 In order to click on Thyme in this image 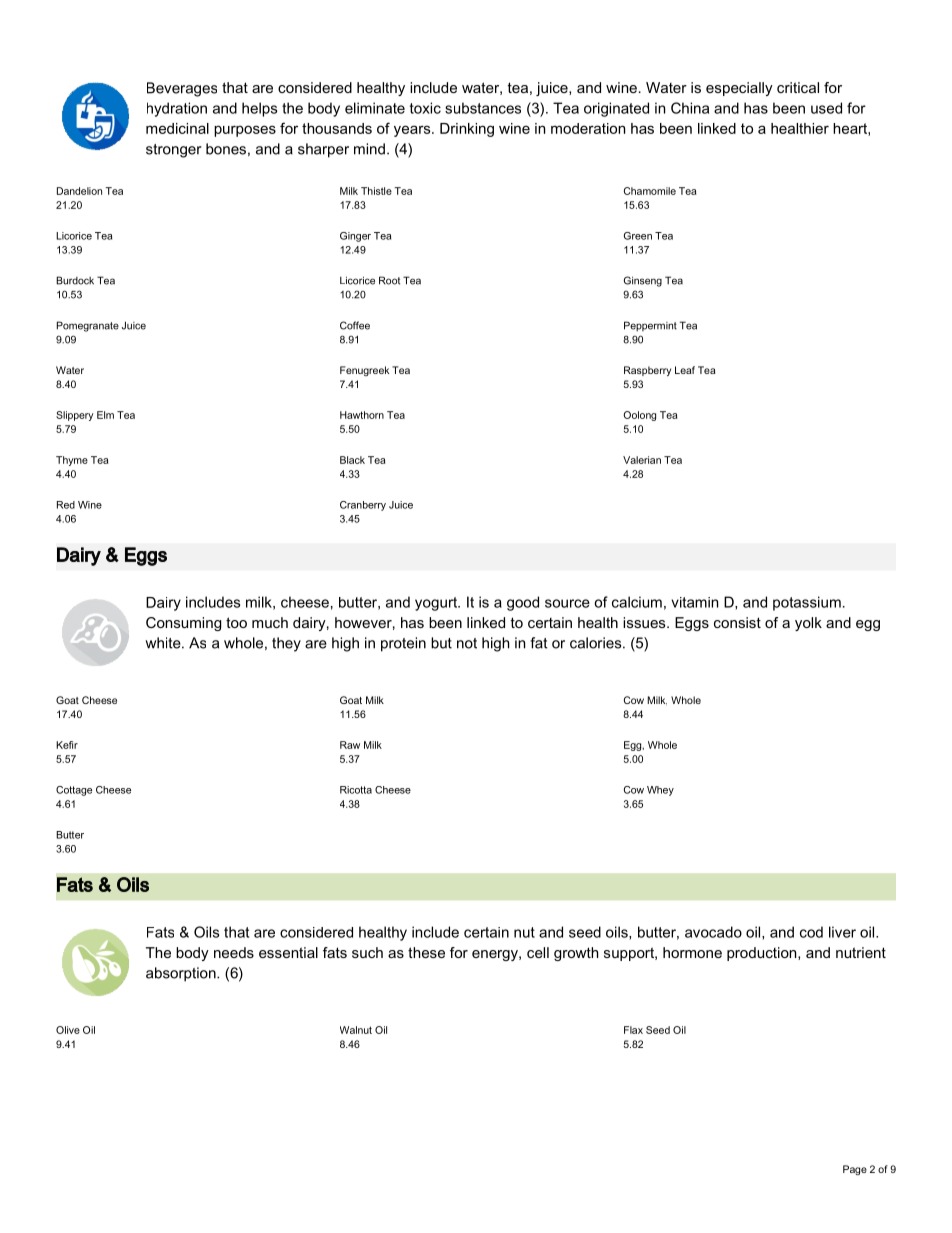, I will do `click(72, 461)`.
